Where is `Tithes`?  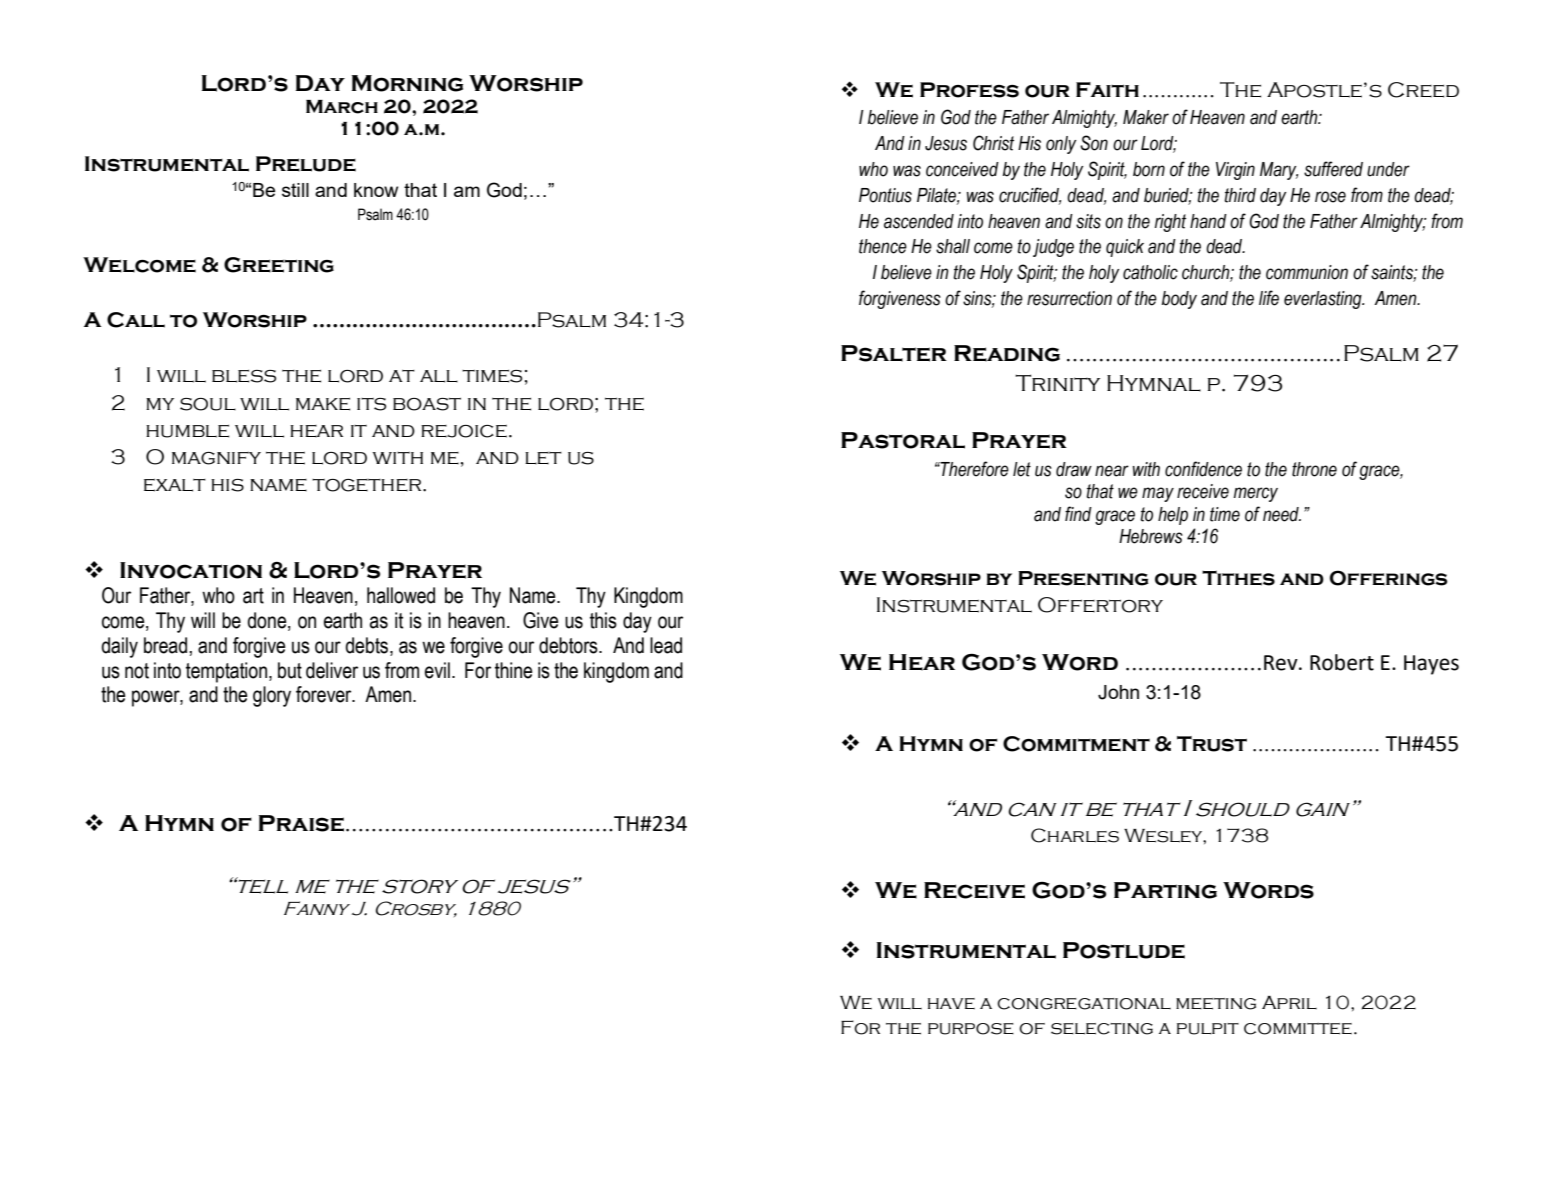
Tithes is located at coordinates (1238, 578).
